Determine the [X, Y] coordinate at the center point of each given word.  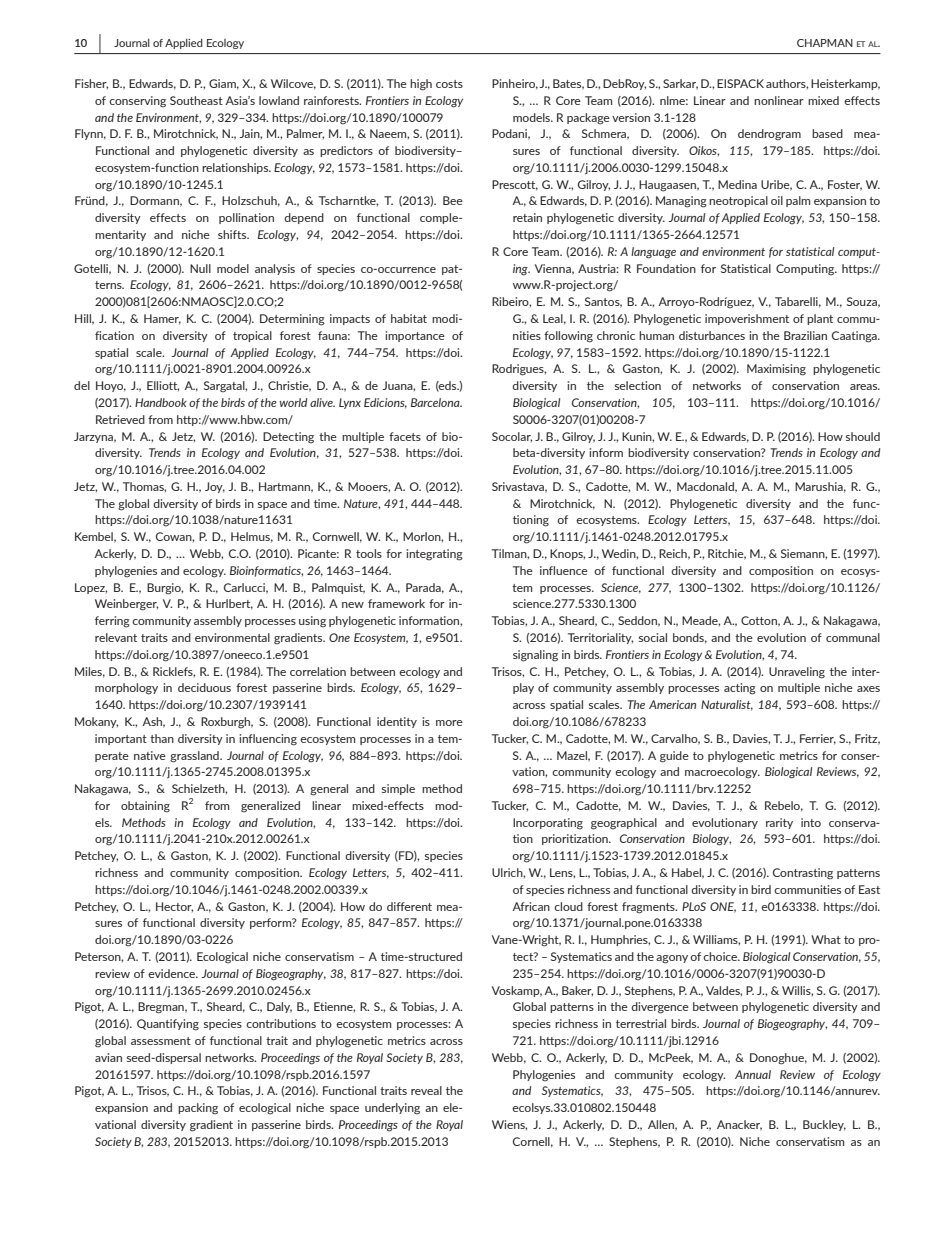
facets [405, 436]
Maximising [776, 370]
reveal [426, 1090]
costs [449, 84]
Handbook [161, 402]
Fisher [91, 84]
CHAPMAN [825, 43]
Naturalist [727, 705]
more [449, 723]
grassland [195, 757]
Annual [753, 1074]
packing [198, 1109]
